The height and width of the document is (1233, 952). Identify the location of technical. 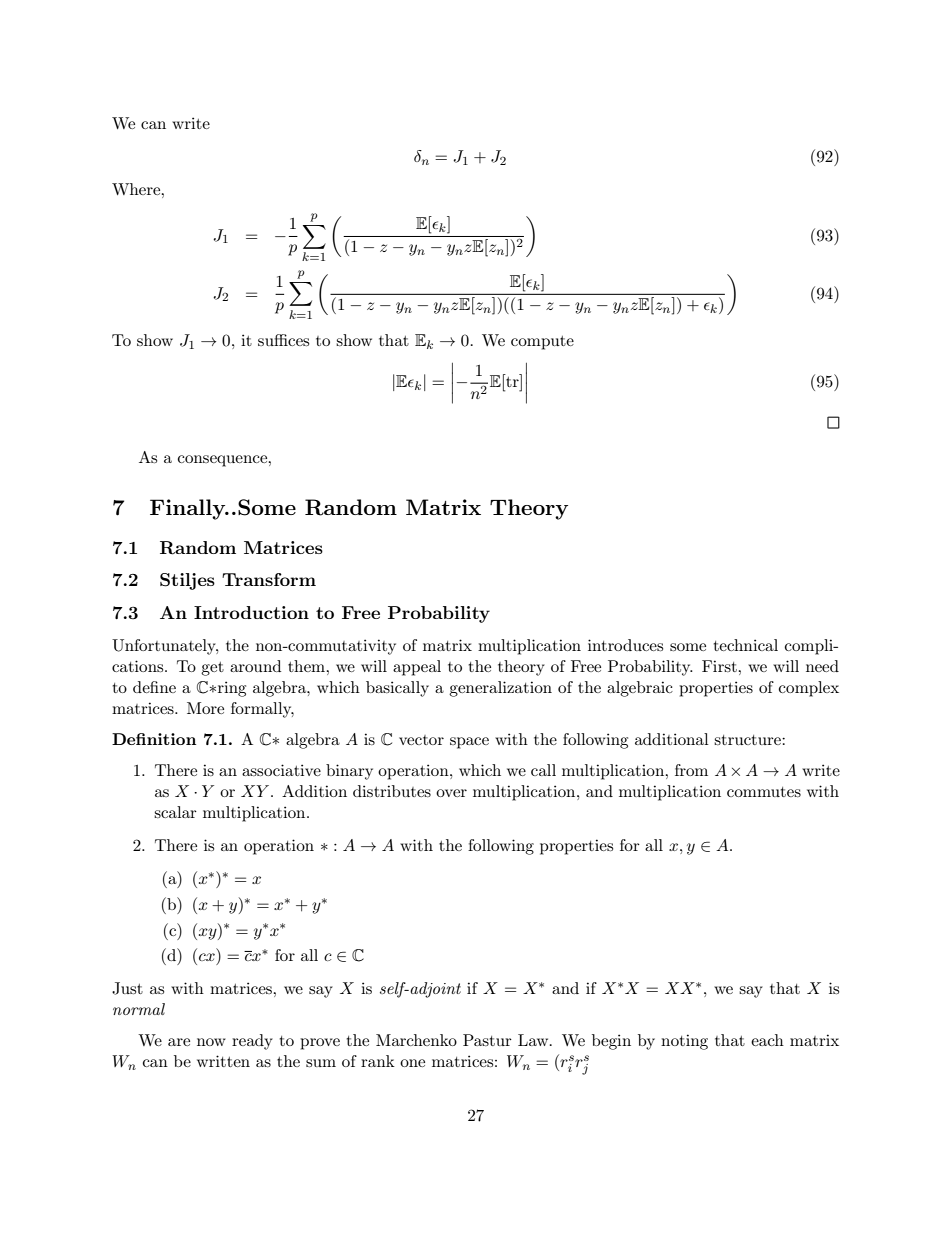
(745, 645).
